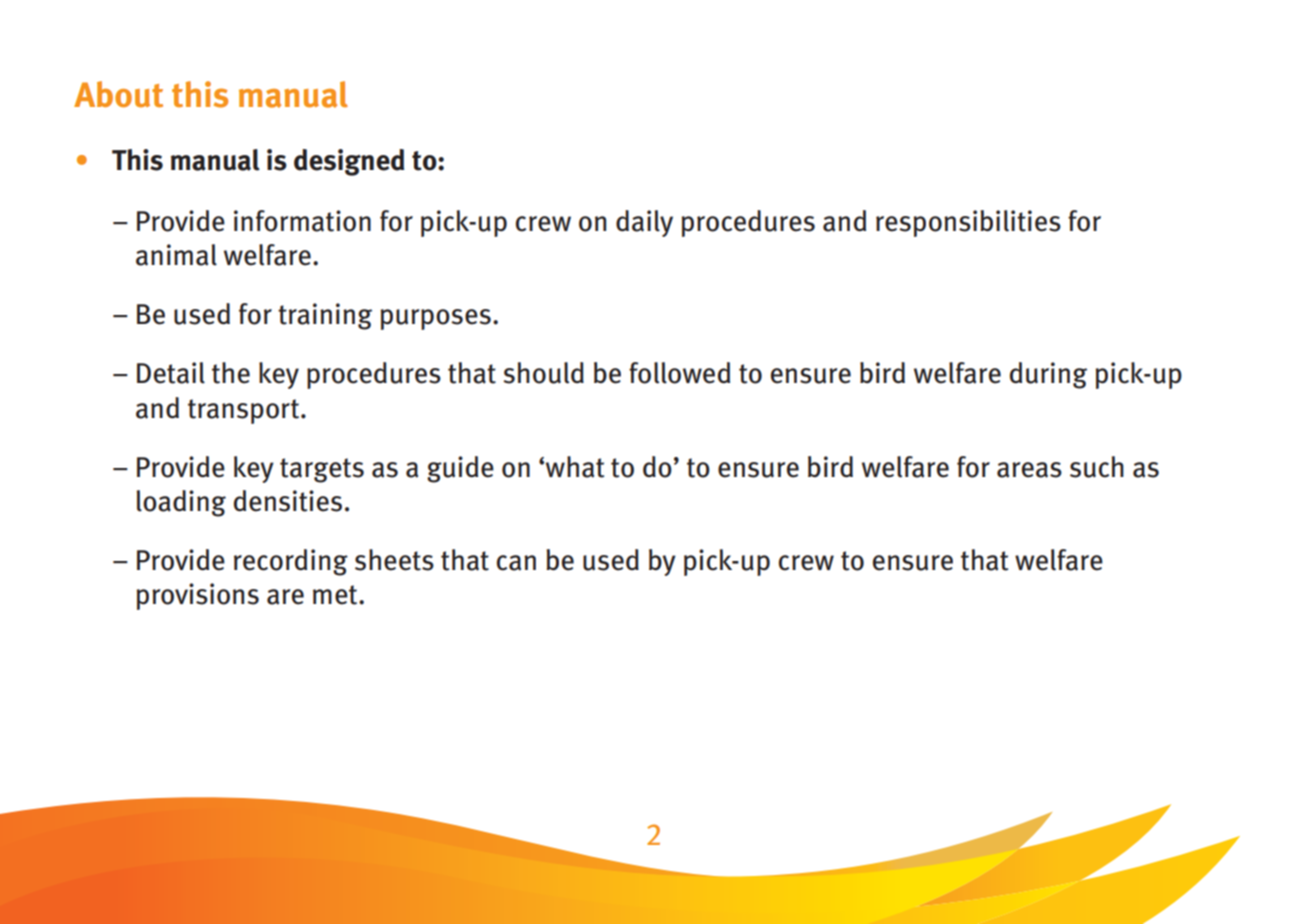 The width and height of the screenshot is (1308, 924). I want to click on what, so click(575, 467).
